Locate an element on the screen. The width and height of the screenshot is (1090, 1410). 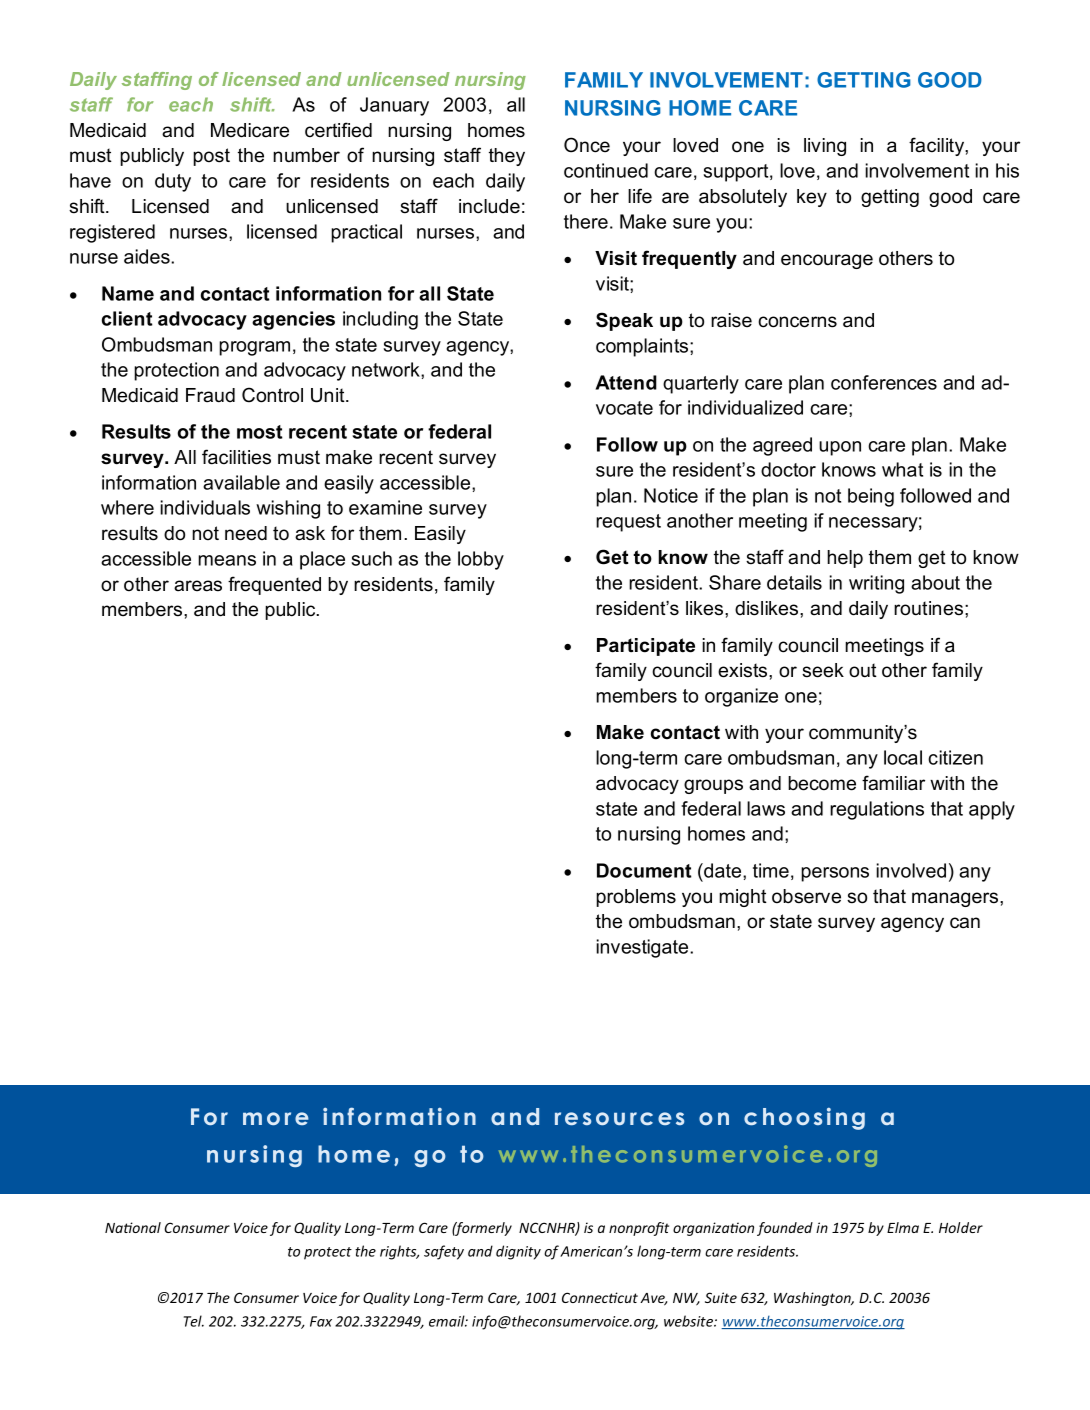
living is located at coordinates (825, 147).
